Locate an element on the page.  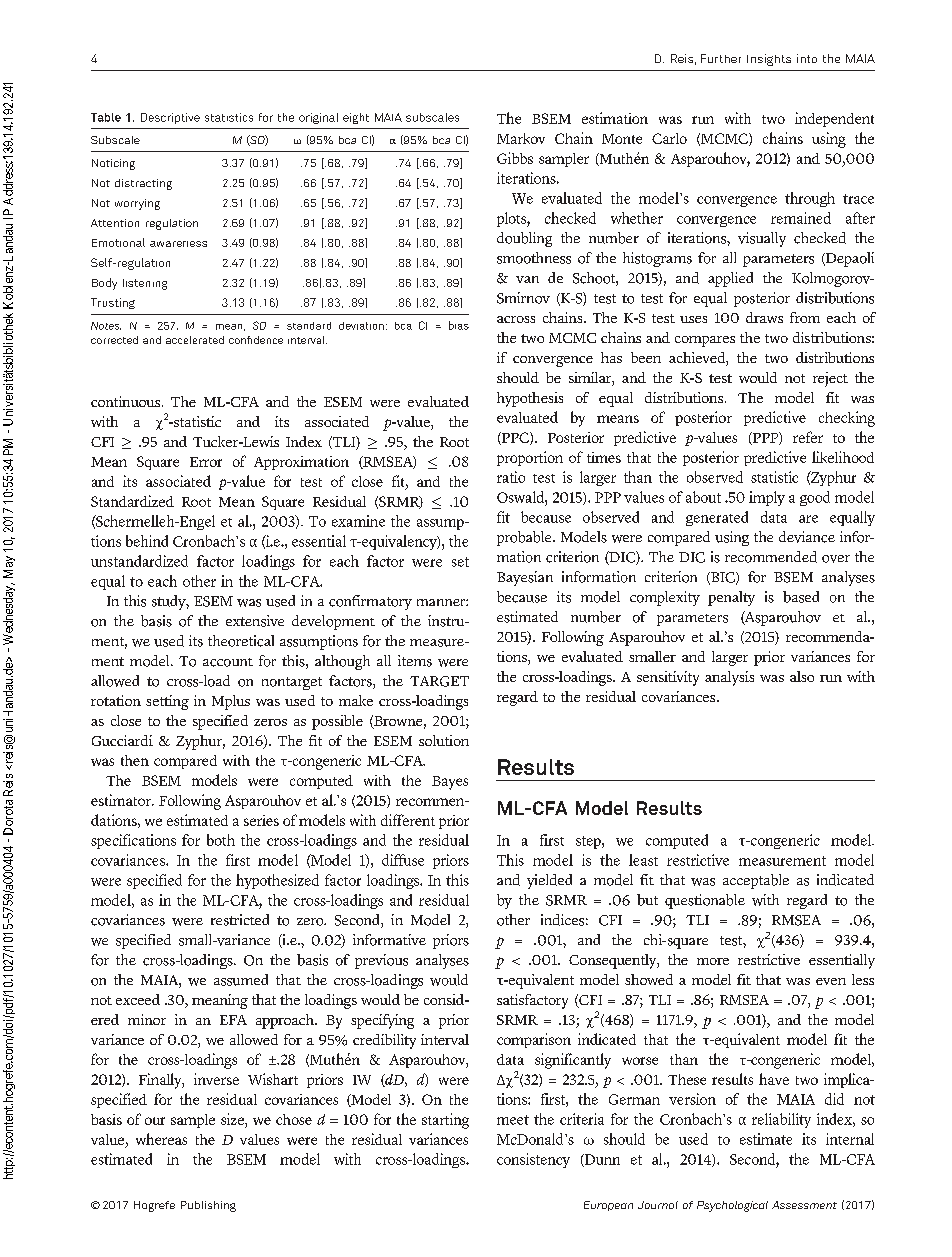
assumed is located at coordinates (241, 980).
